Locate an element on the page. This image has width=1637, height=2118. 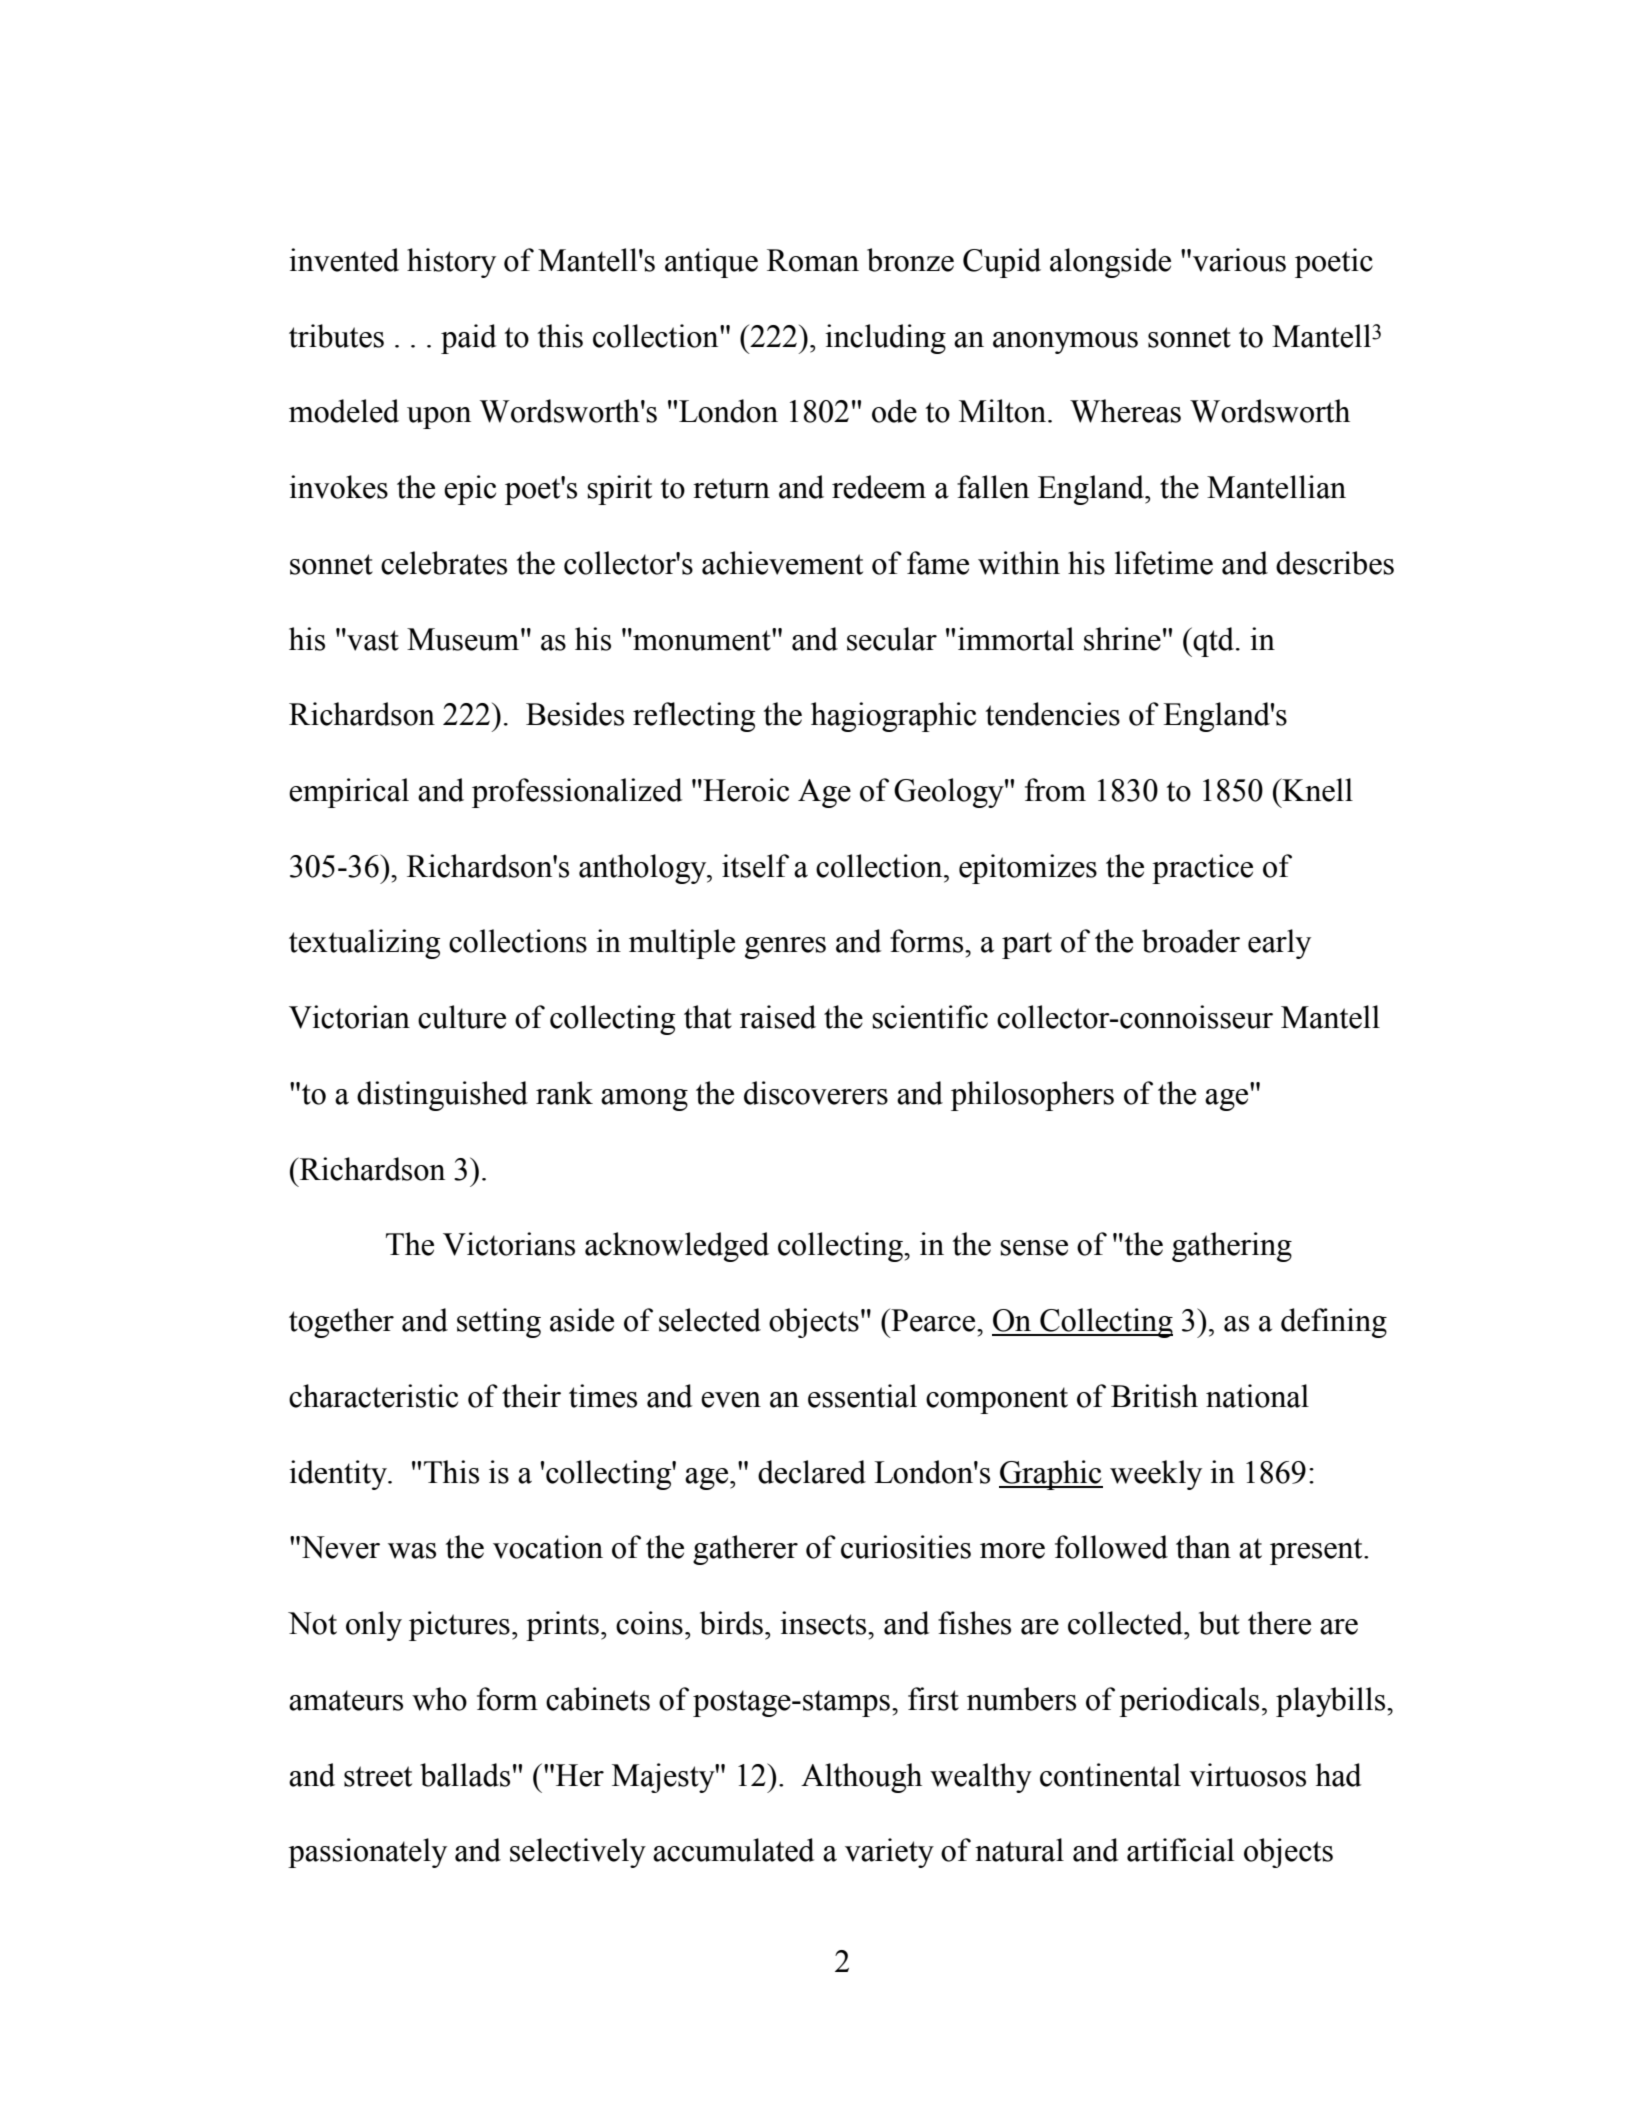
national is located at coordinates (1257, 1396).
